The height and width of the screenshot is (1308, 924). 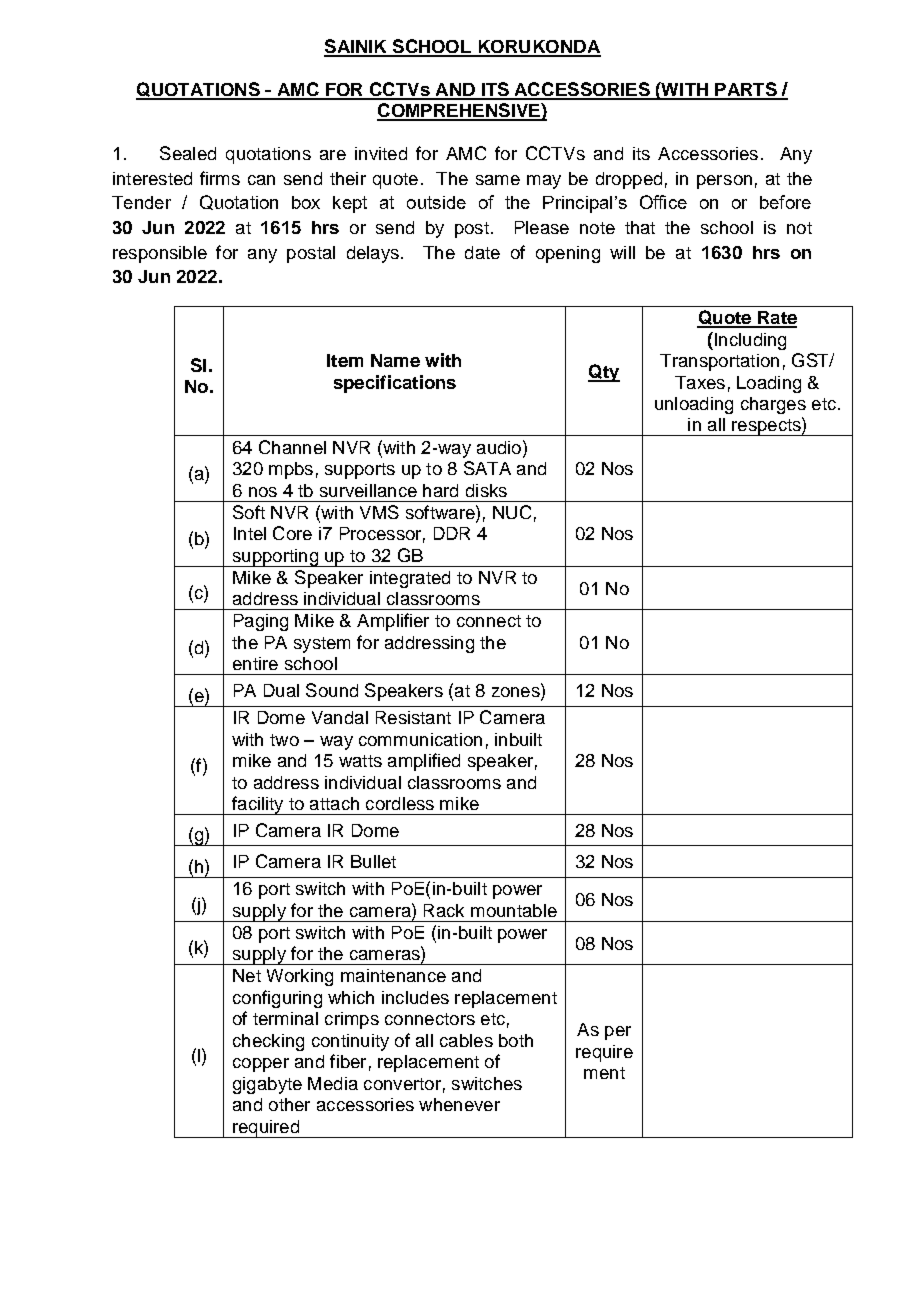 What do you see at coordinates (724, 182) in the screenshot?
I see `person` at bounding box center [724, 182].
